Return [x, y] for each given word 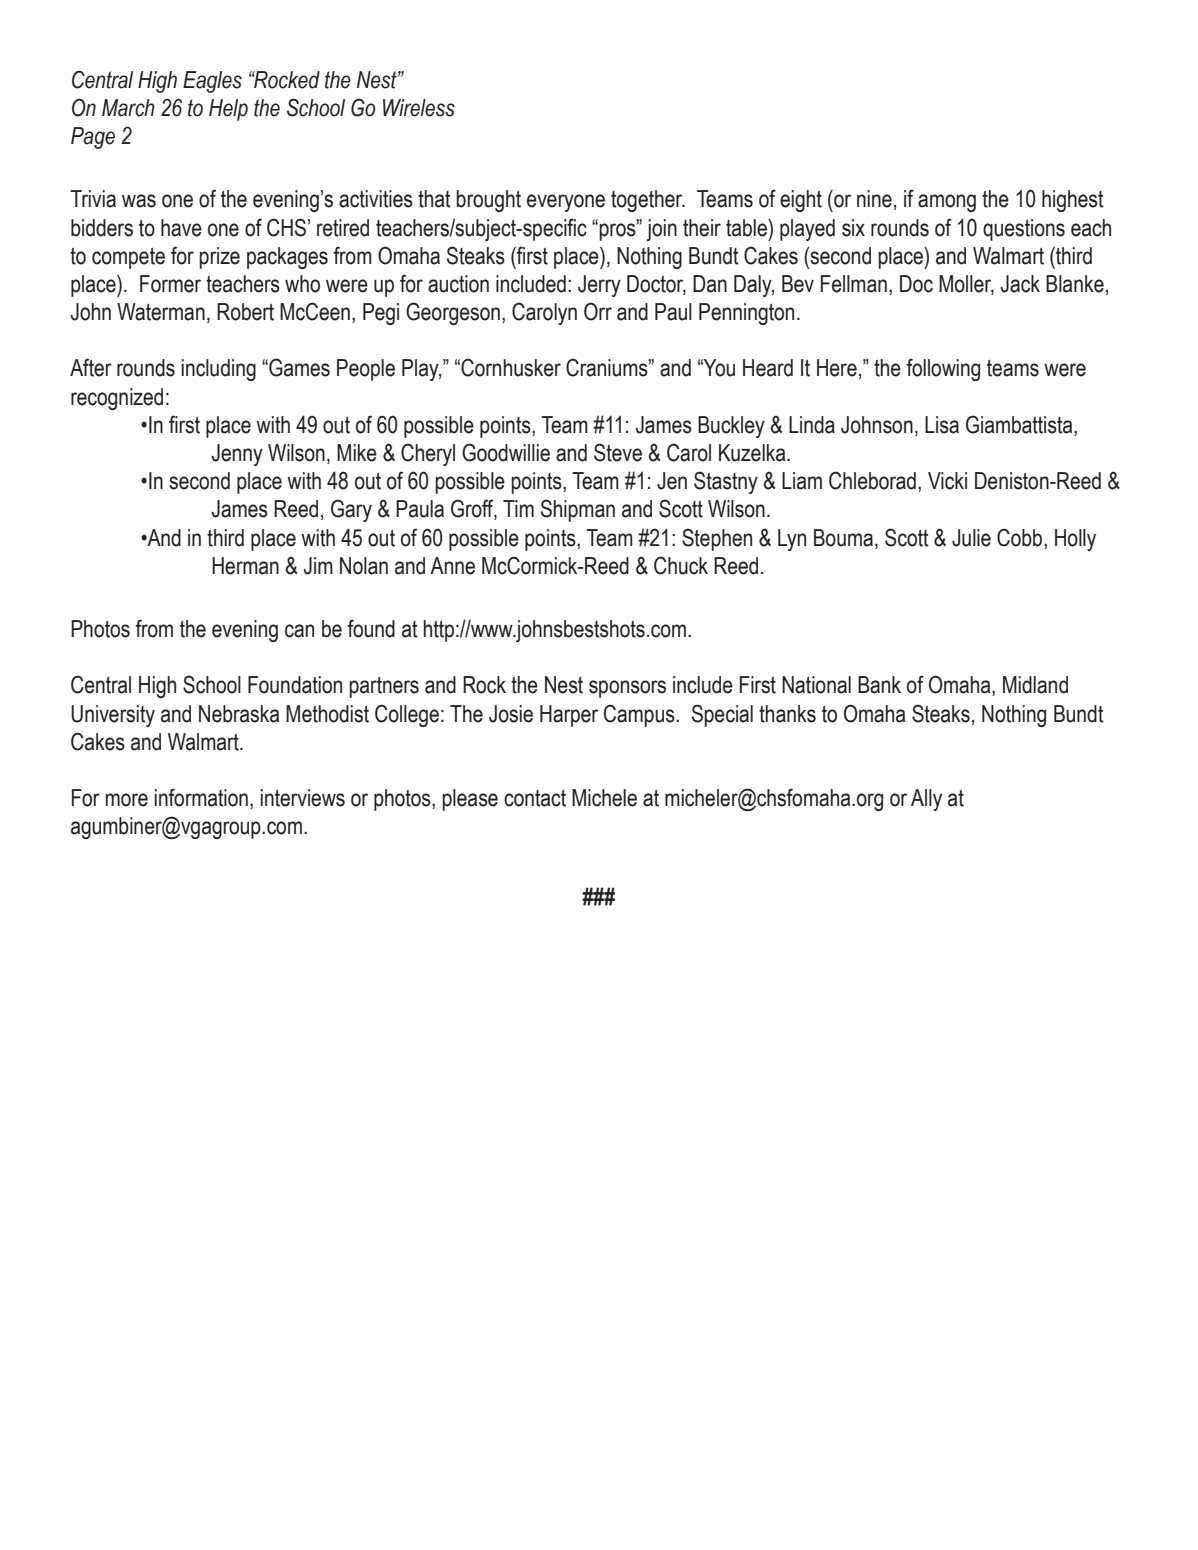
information [201, 798]
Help [228, 110]
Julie [971, 538]
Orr [598, 311]
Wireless [419, 108]
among [947, 203]
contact [535, 798]
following [943, 370]
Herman [245, 566]
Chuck [681, 565]
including [218, 370]
